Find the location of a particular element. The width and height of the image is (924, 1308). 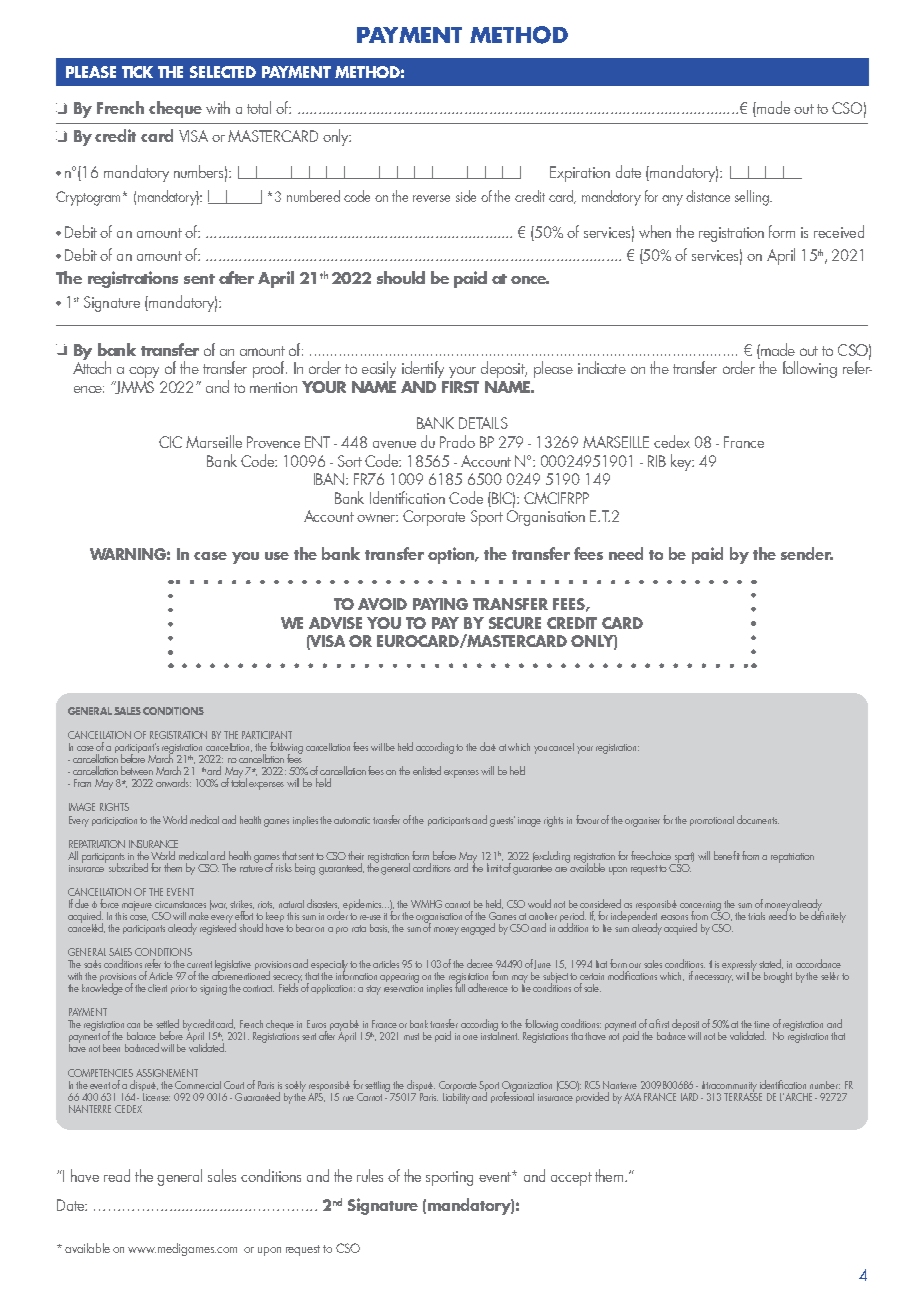

License is located at coordinates (156, 1095).
